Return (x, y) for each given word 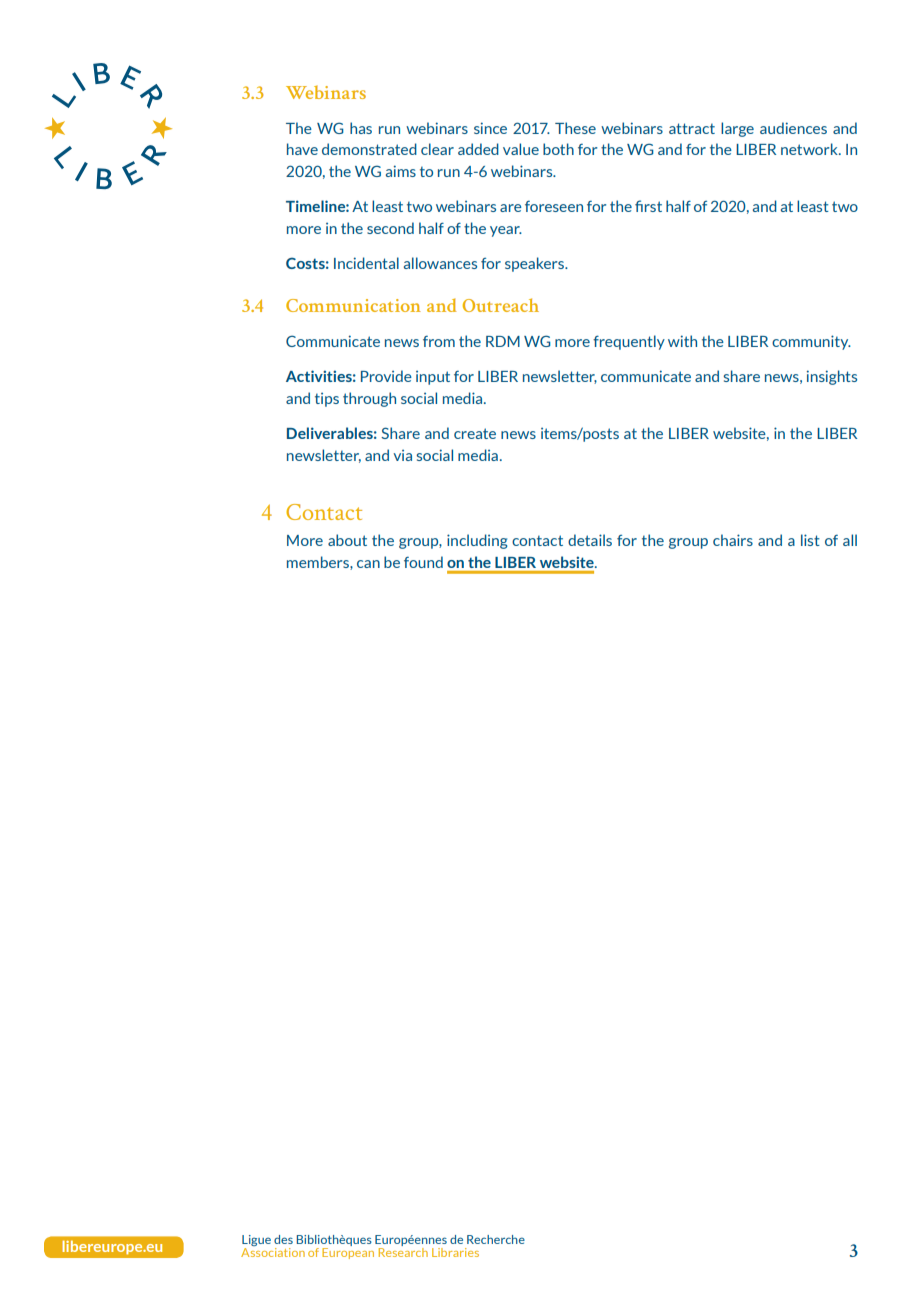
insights (832, 377)
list (810, 540)
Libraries (455, 1252)
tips (327, 400)
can (368, 564)
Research (403, 1251)
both (558, 149)
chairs (733, 540)
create (475, 433)
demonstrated (369, 149)
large (737, 129)
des (283, 1239)
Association (273, 1251)
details (590, 540)
